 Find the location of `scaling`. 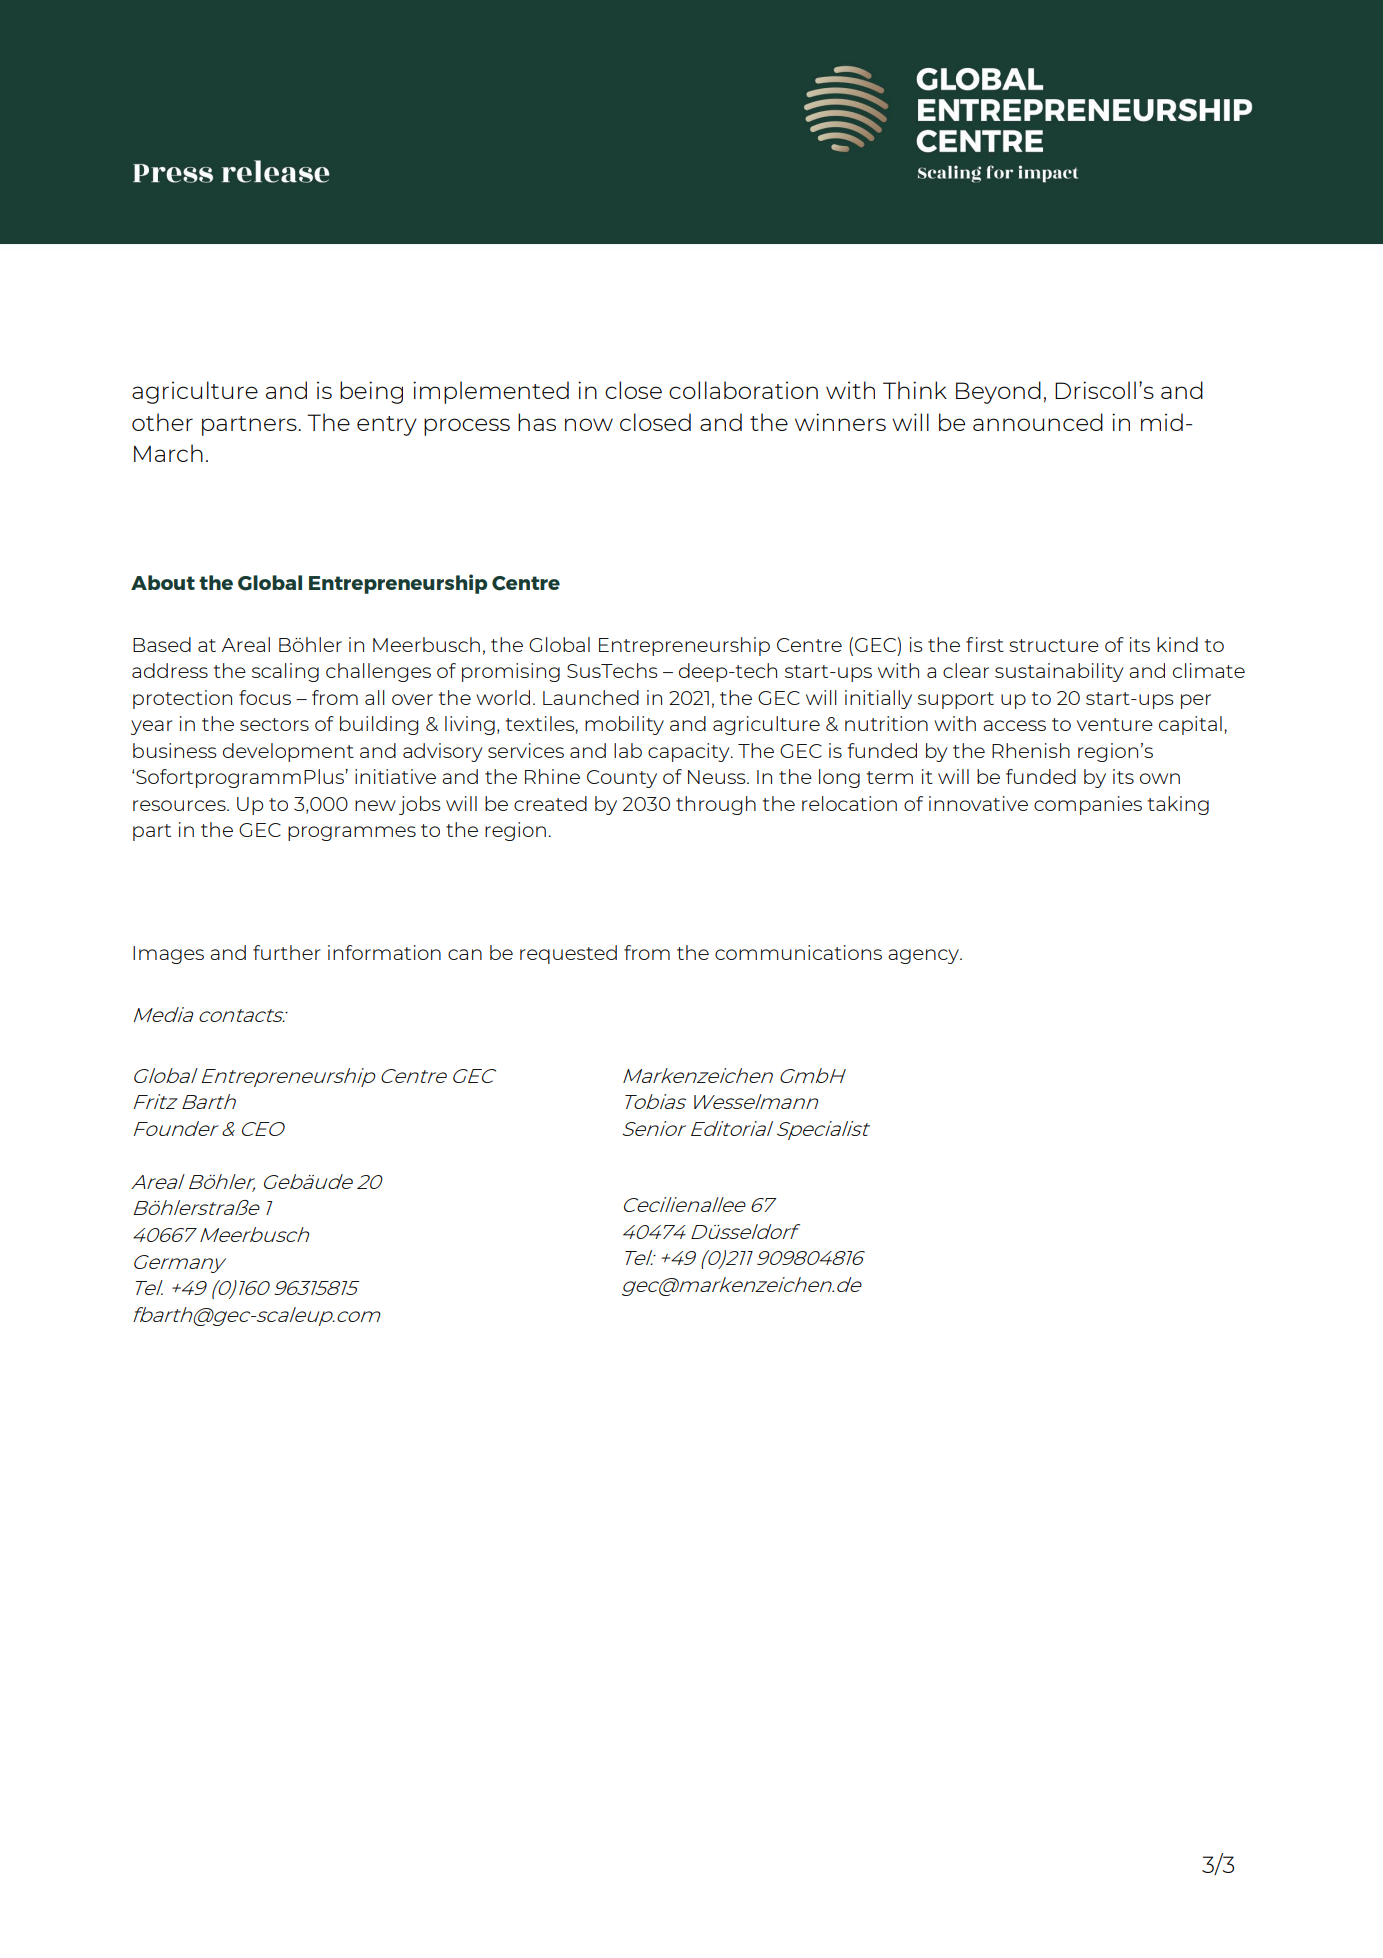

scaling is located at coordinates (285, 672).
